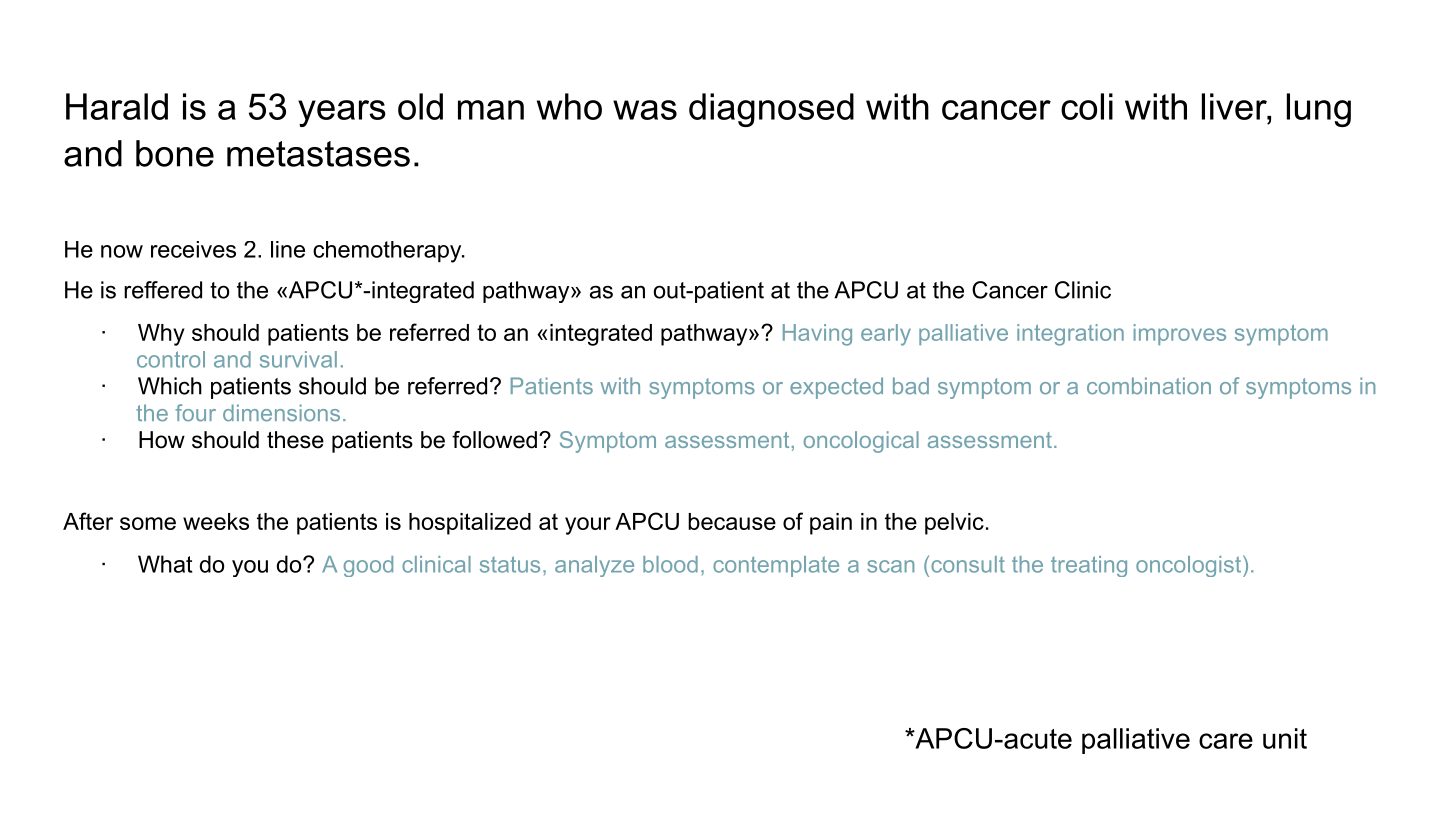 Image resolution: width=1456 pixels, height=819 pixels. I want to click on care, so click(1226, 741).
